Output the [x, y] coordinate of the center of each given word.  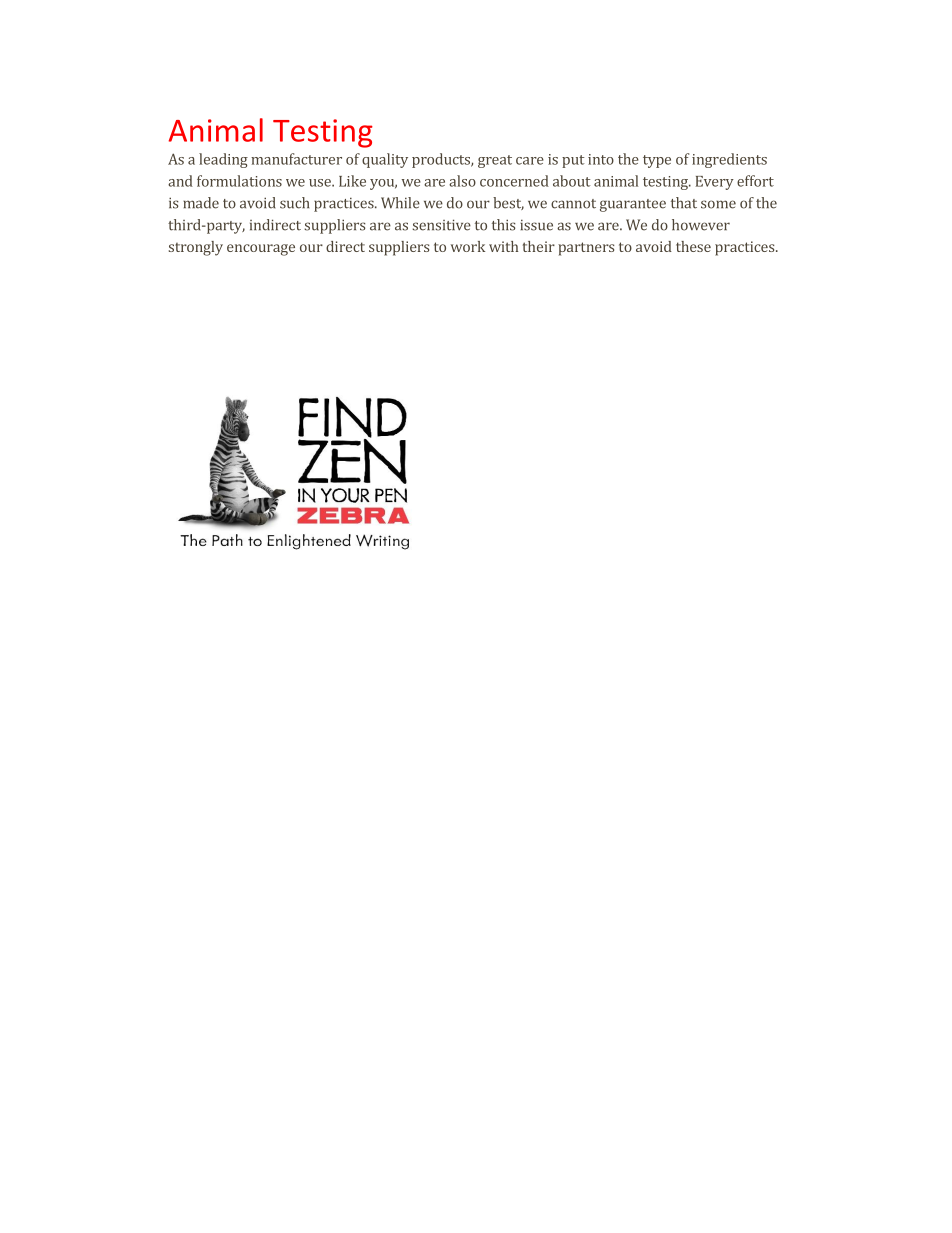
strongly [196, 248]
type [657, 161]
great [495, 161]
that [684, 203]
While [400, 203]
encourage [261, 250]
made [201, 203]
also [462, 181]
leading [223, 160]
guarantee [633, 205]
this [503, 225]
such [294, 203]
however [701, 225]
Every [715, 183]
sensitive [441, 225]
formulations [239, 181]
